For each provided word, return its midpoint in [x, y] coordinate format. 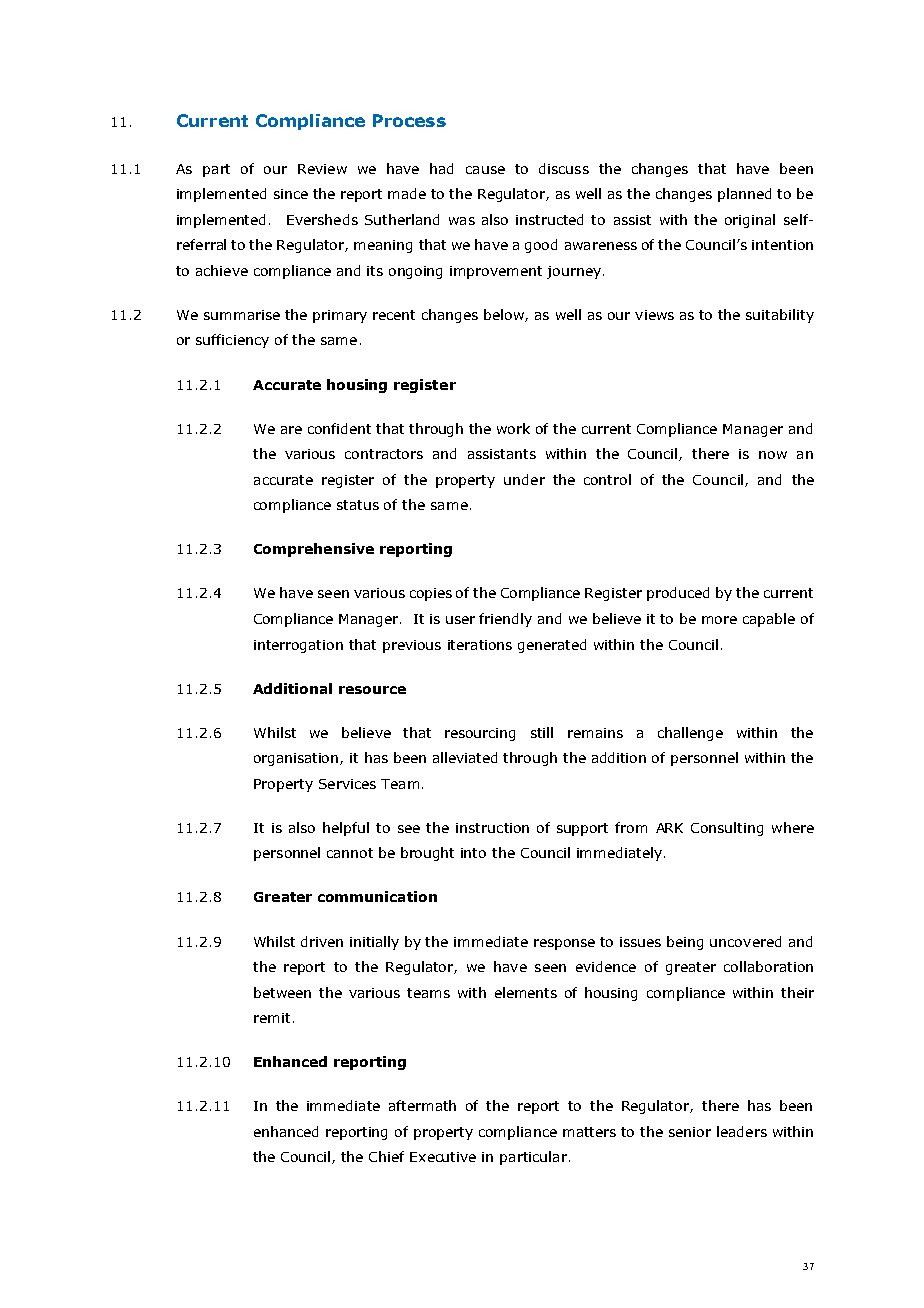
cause [485, 170]
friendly [505, 620]
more [719, 620]
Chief [386, 1156]
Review [322, 169]
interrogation [298, 646]
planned [744, 195]
